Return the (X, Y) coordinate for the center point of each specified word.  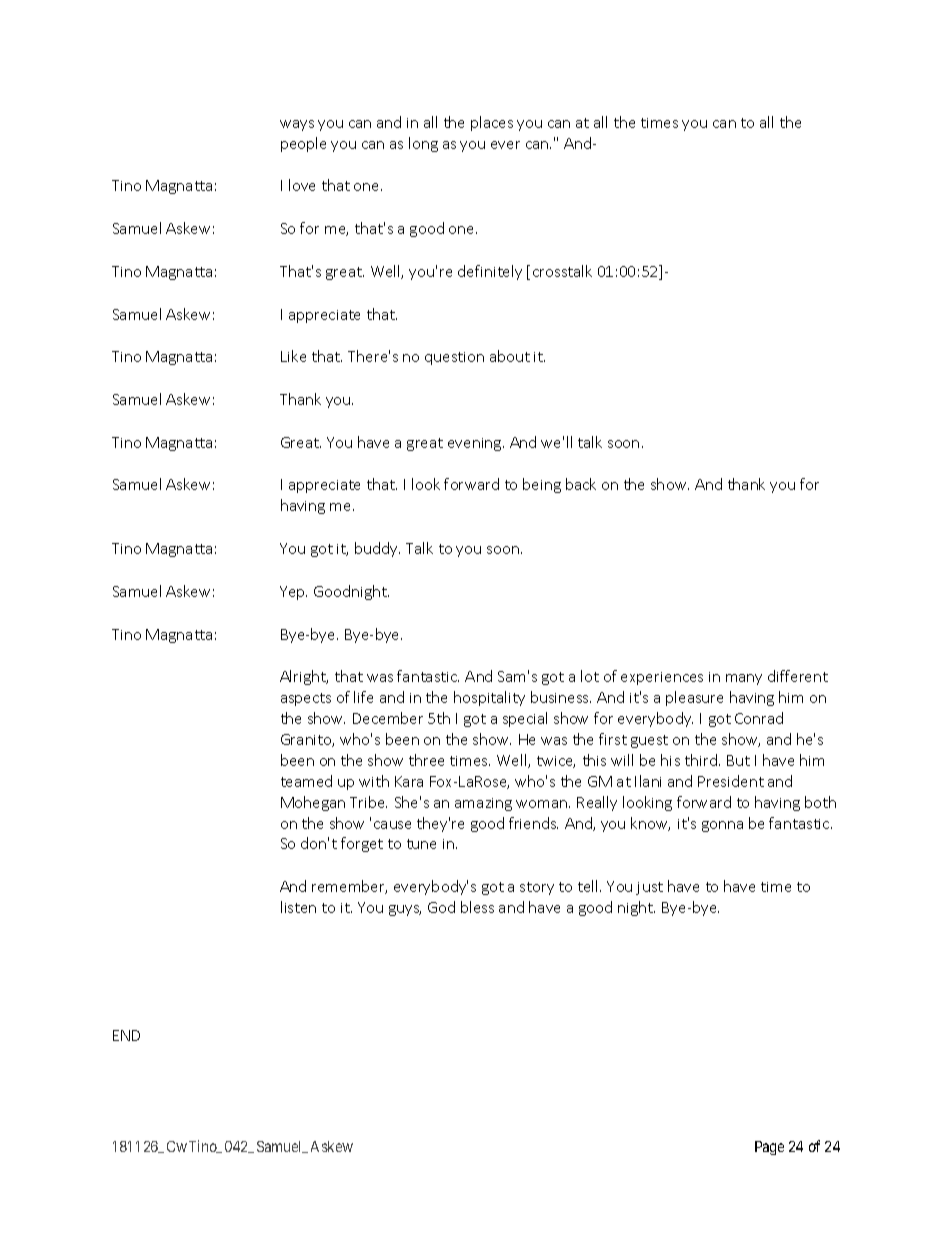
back (581, 484)
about (510, 356)
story (537, 888)
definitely (490, 272)
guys (405, 910)
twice (556, 762)
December (388, 718)
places (492, 123)
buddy (377, 549)
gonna (722, 826)
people (303, 144)
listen (298, 907)
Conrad (759, 718)
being (542, 485)
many (744, 679)
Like (293, 356)
